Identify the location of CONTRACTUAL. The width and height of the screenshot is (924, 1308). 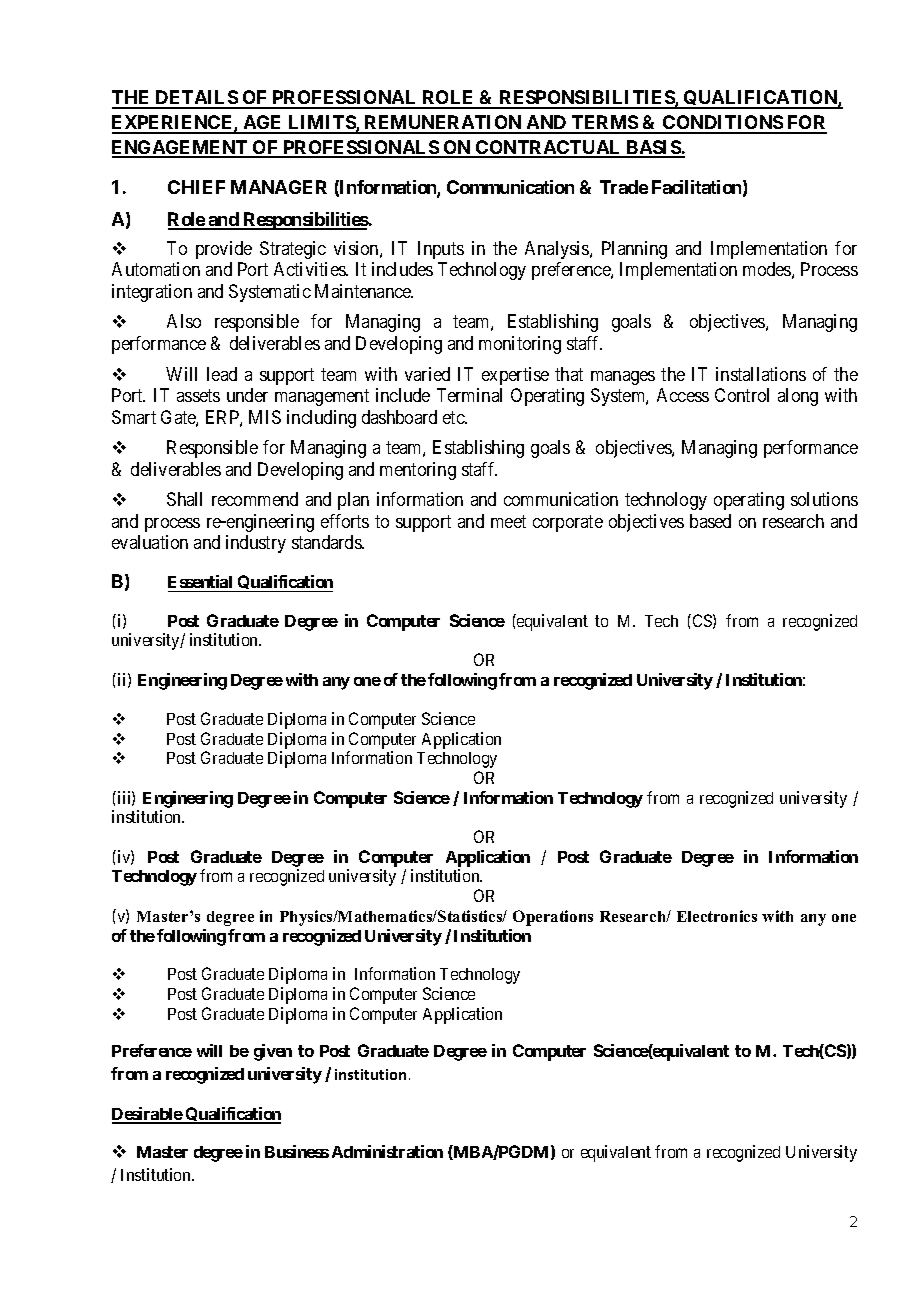
(549, 148).
